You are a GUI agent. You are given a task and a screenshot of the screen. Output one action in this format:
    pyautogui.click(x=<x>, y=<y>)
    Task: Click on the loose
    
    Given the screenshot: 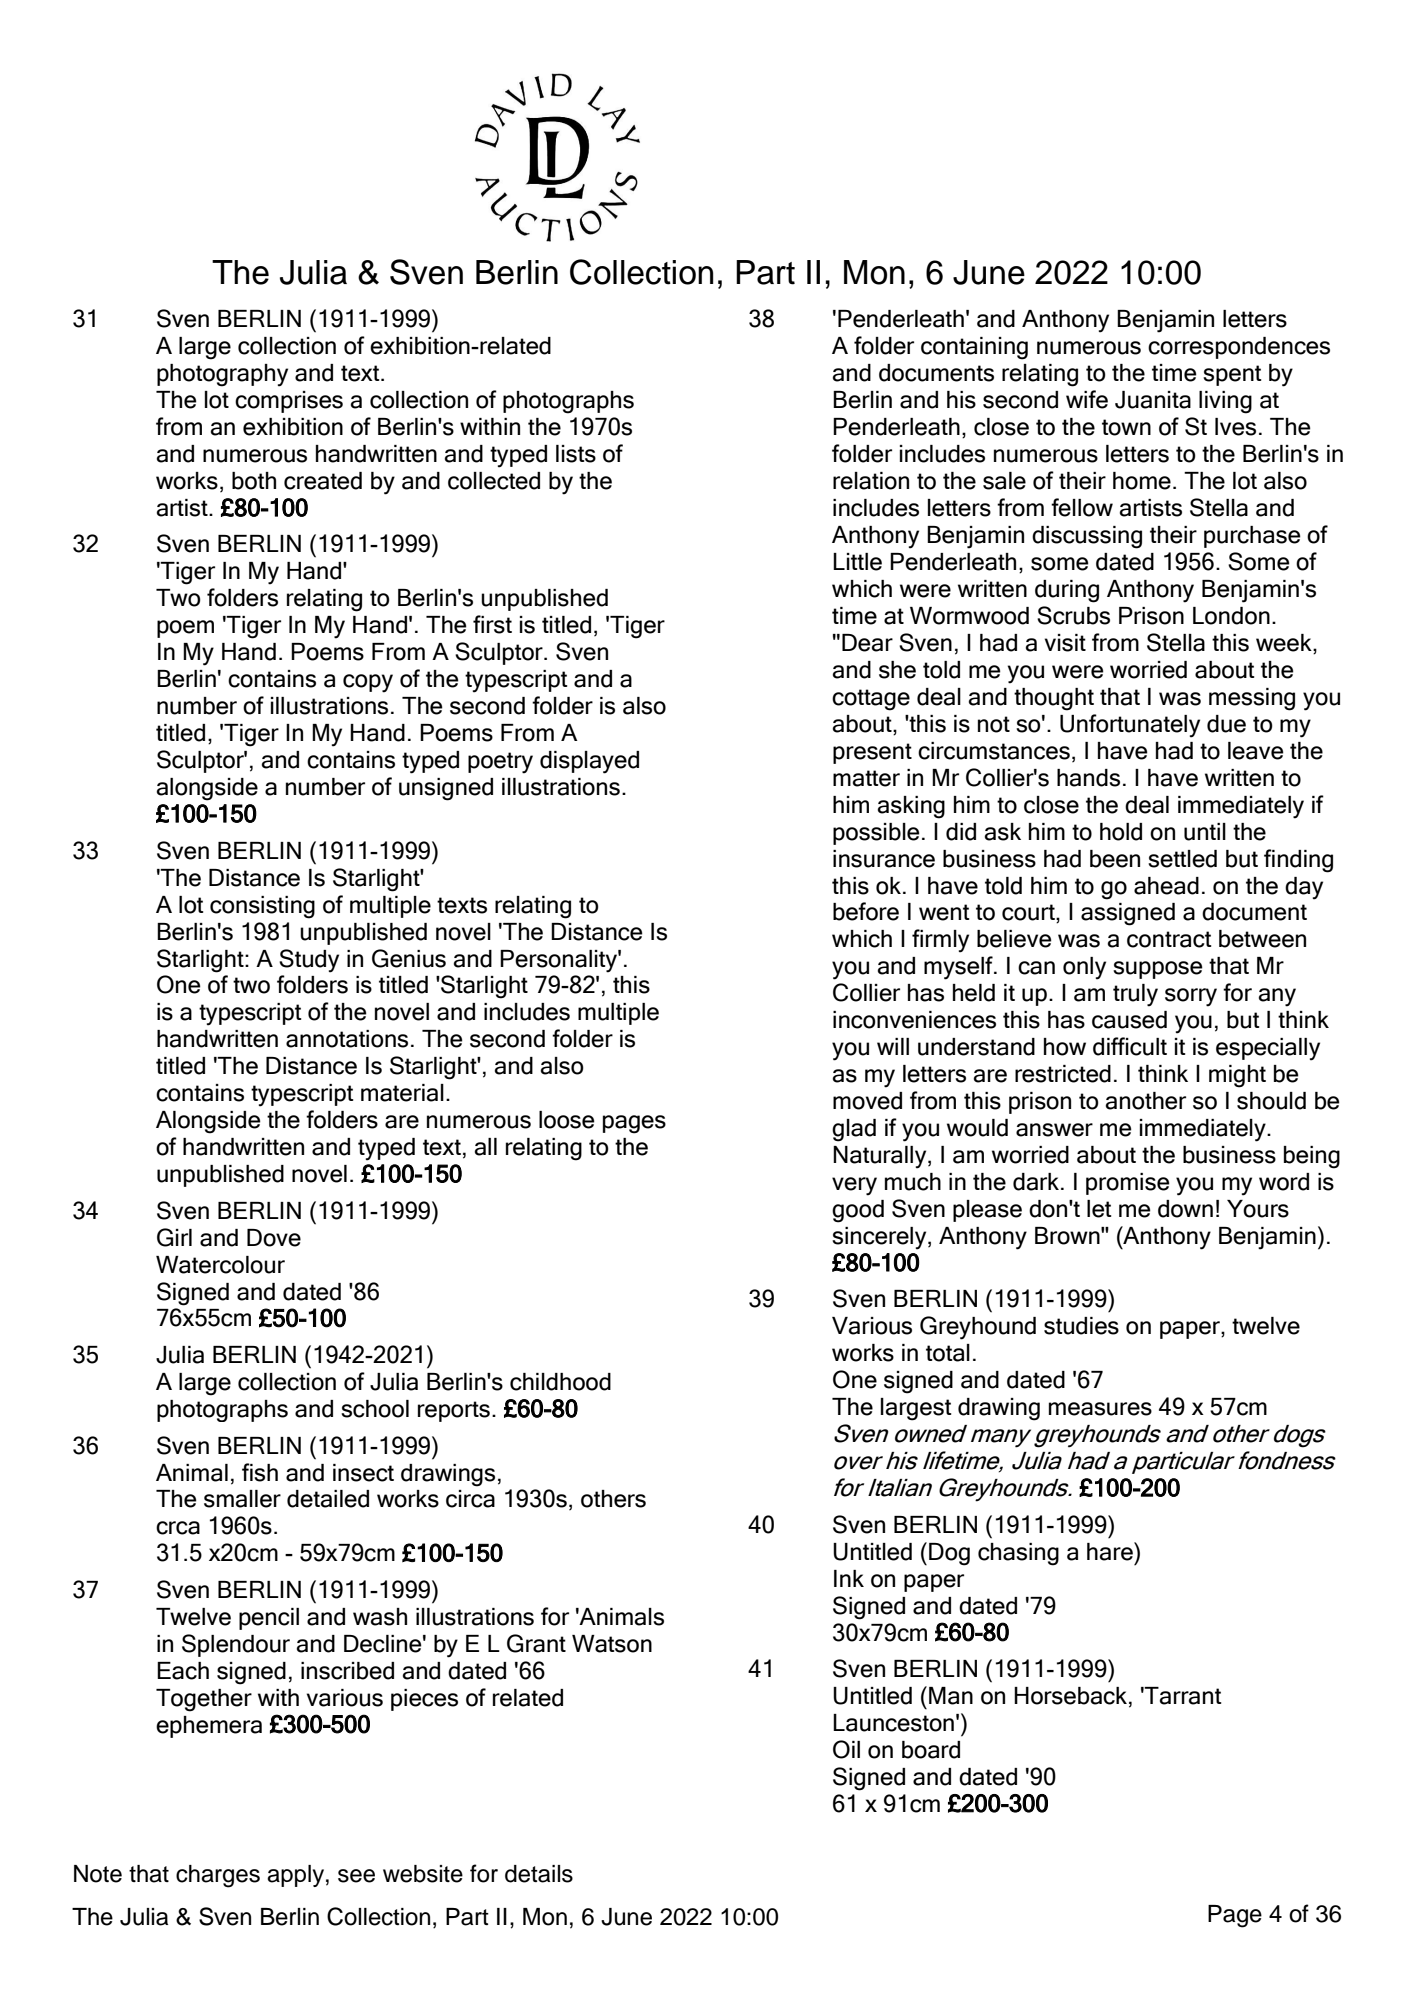 What is the action you would take?
    pyautogui.click(x=567, y=1120)
